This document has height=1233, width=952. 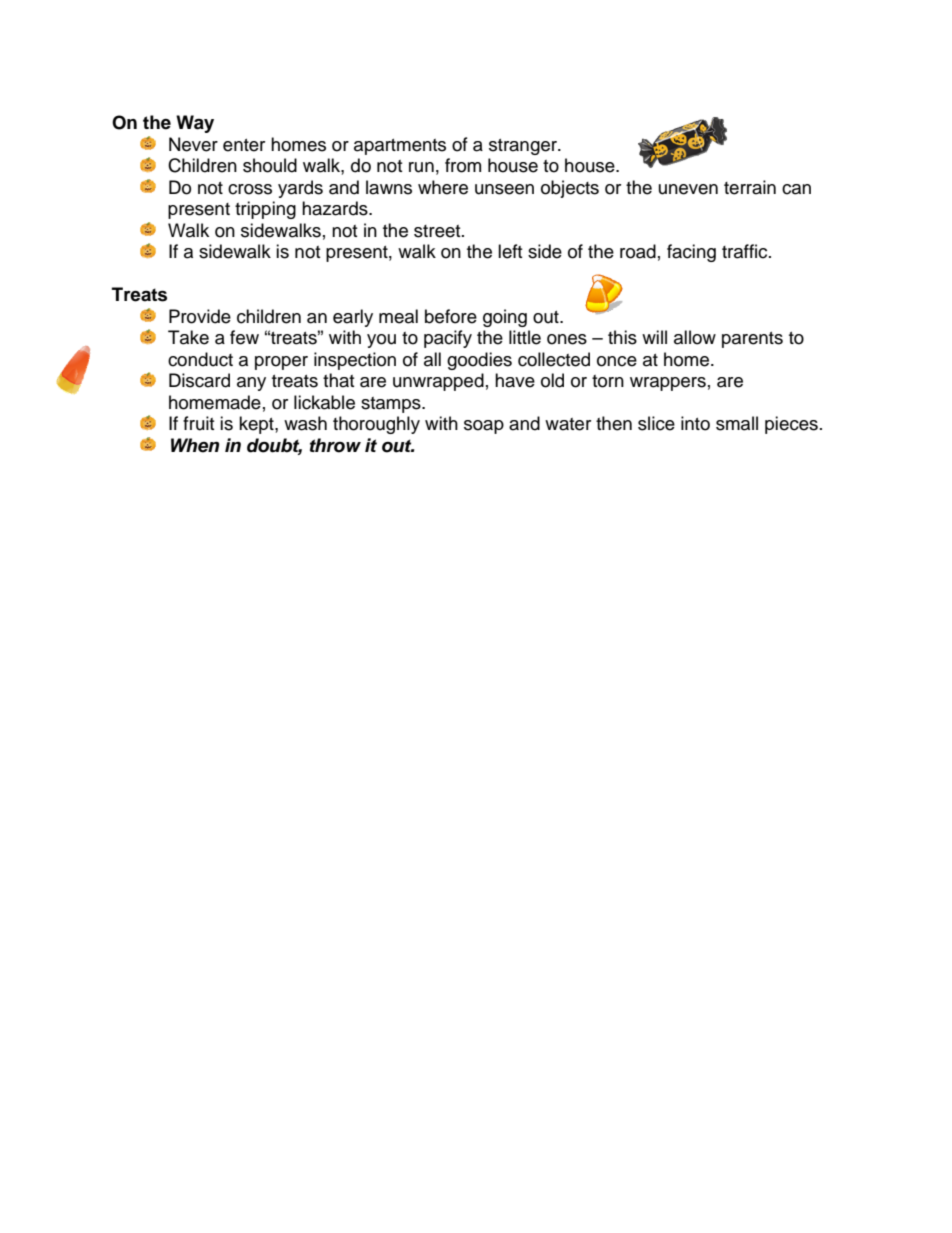 I want to click on street, so click(x=438, y=231).
